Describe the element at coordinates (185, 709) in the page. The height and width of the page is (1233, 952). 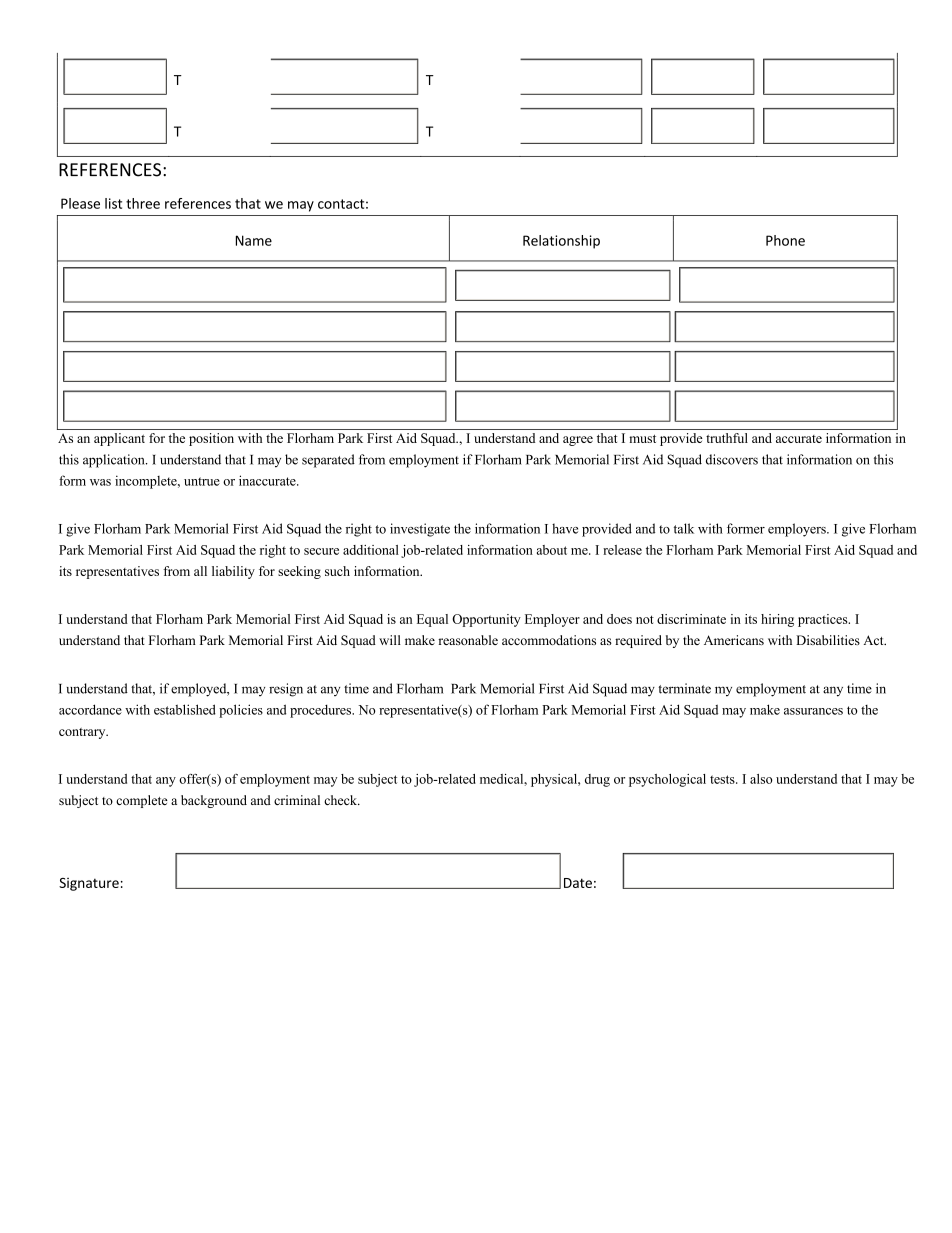
I see `established` at that location.
